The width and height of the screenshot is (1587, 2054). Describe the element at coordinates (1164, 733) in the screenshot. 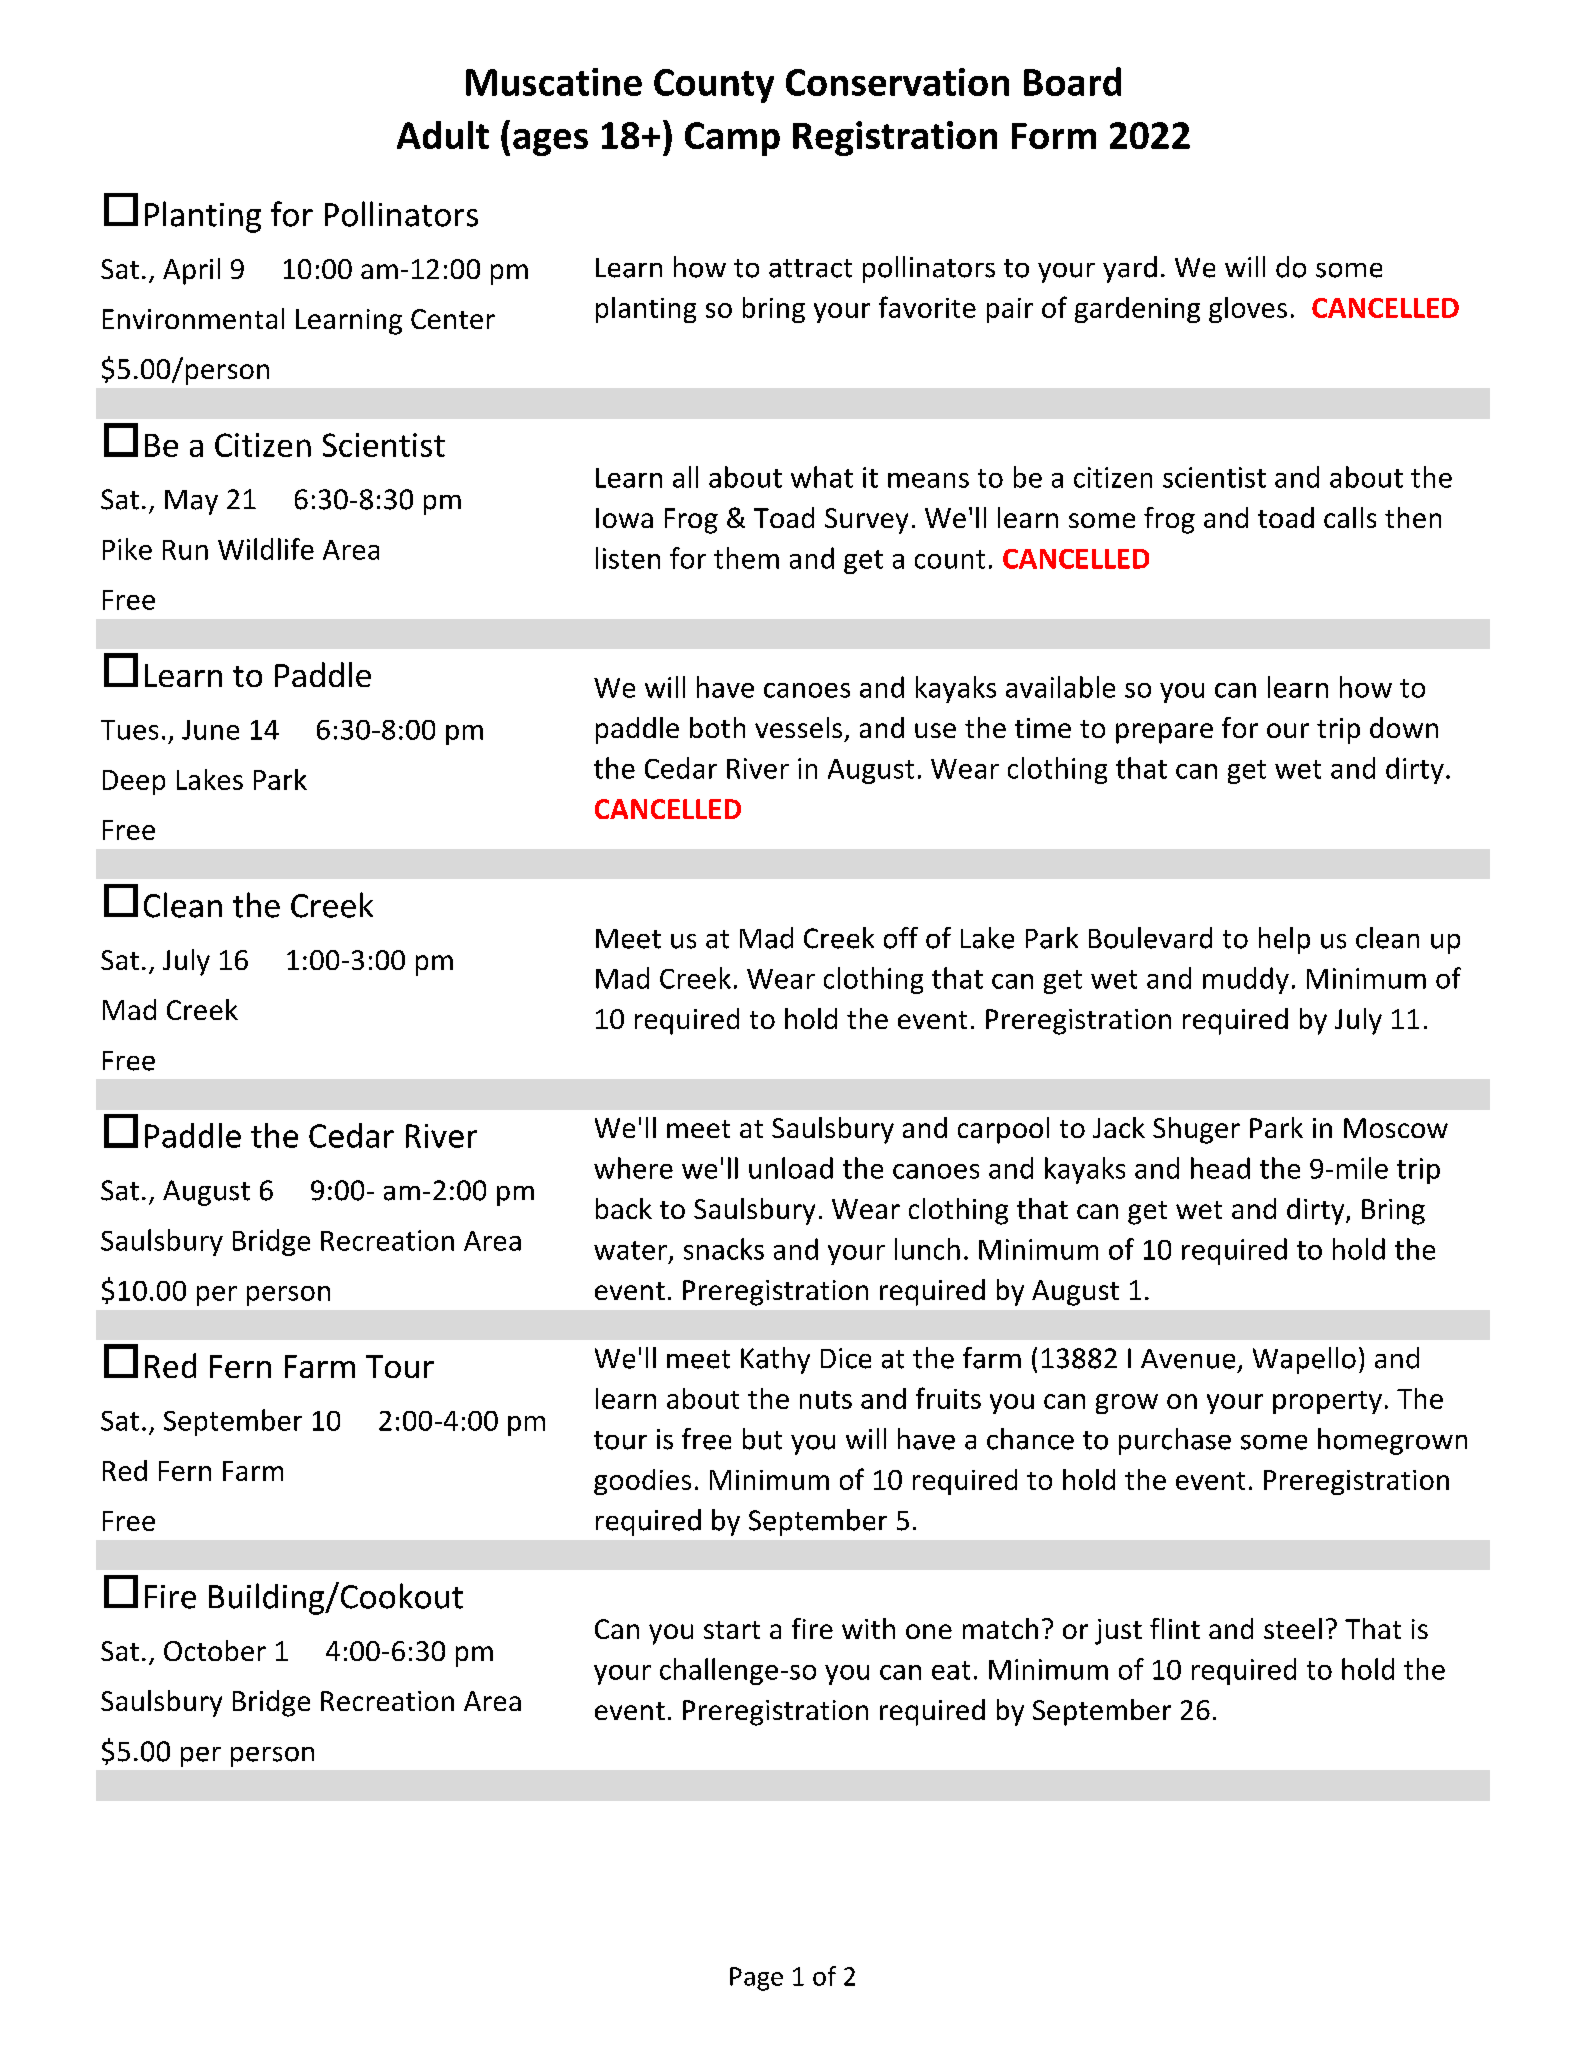

I see `prepare` at that location.
